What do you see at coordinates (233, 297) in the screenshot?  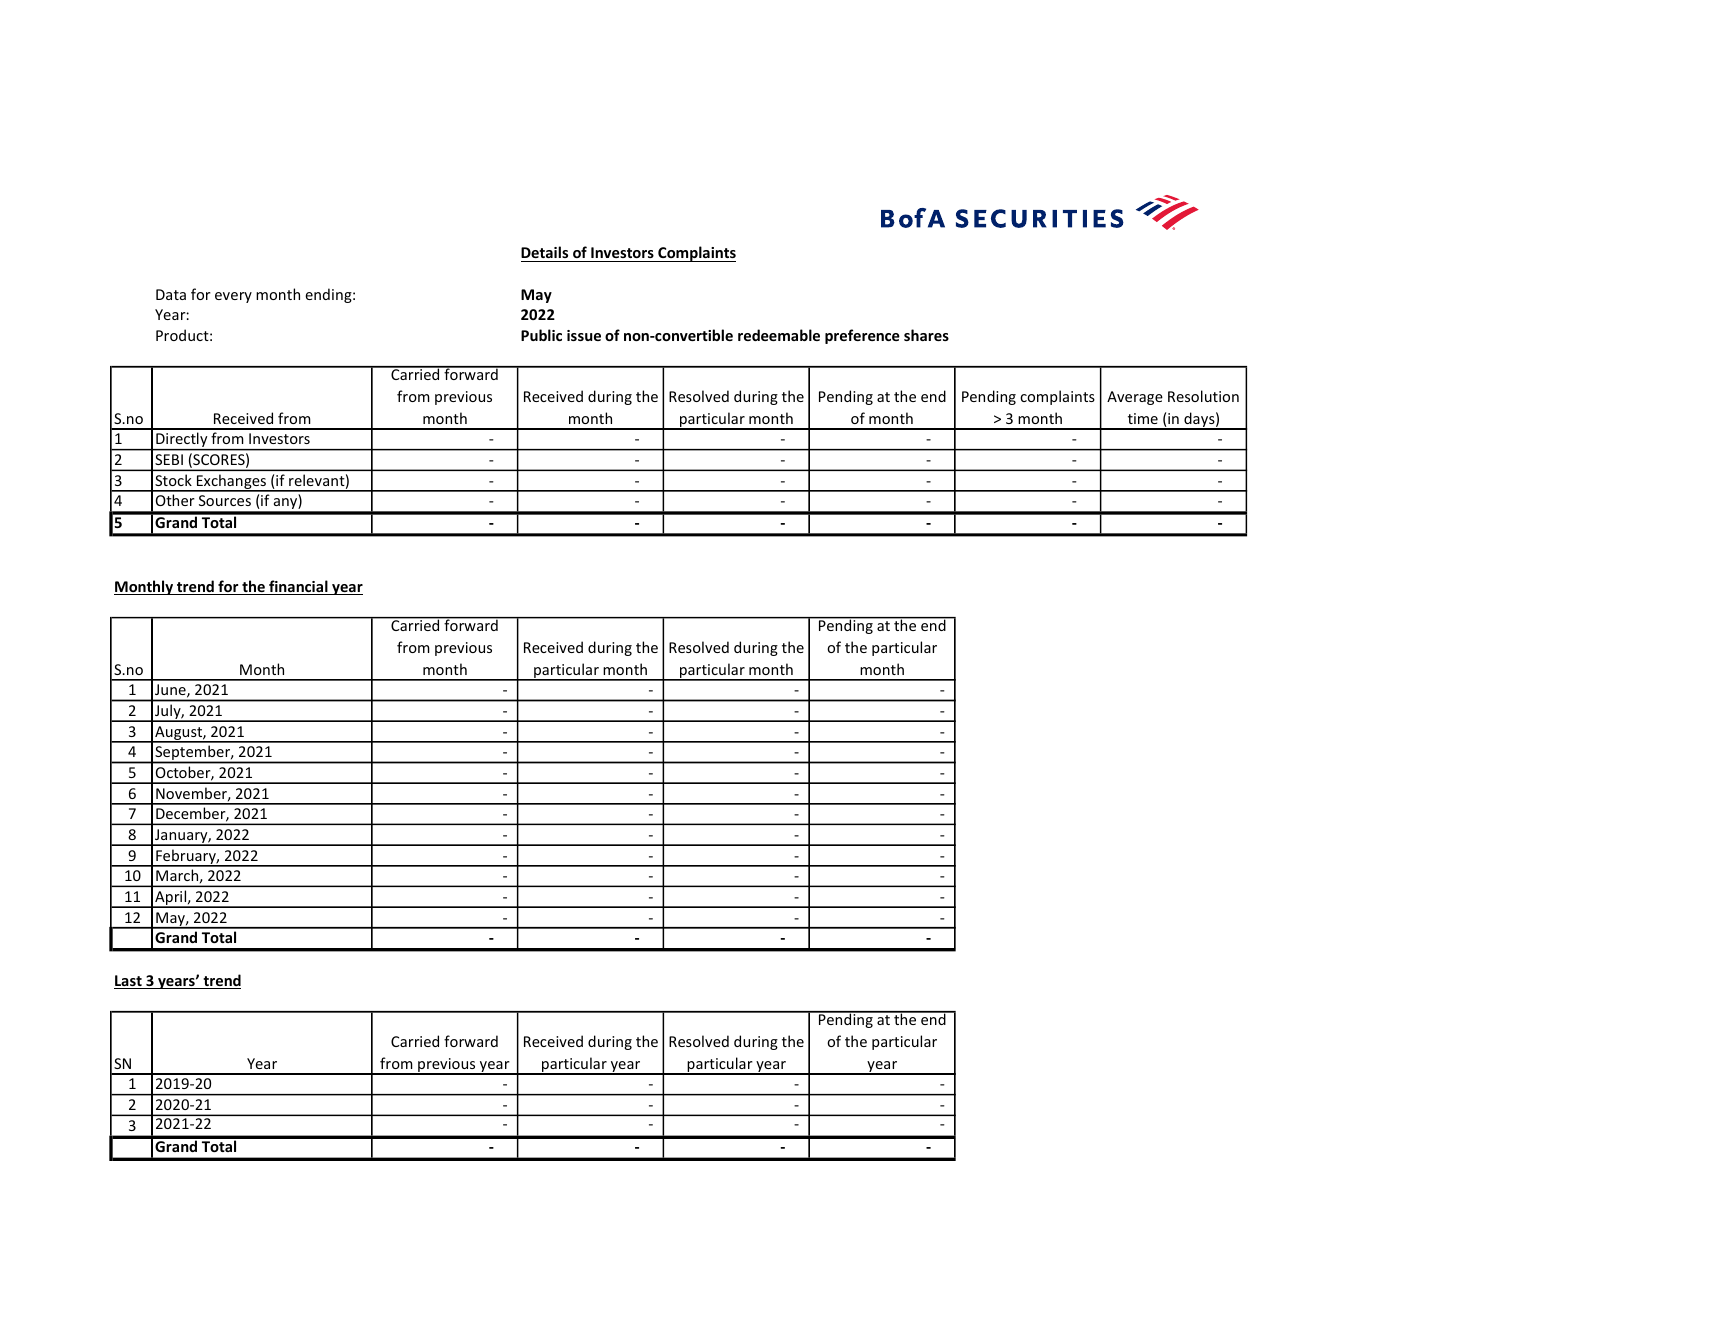 I see `every` at bounding box center [233, 297].
